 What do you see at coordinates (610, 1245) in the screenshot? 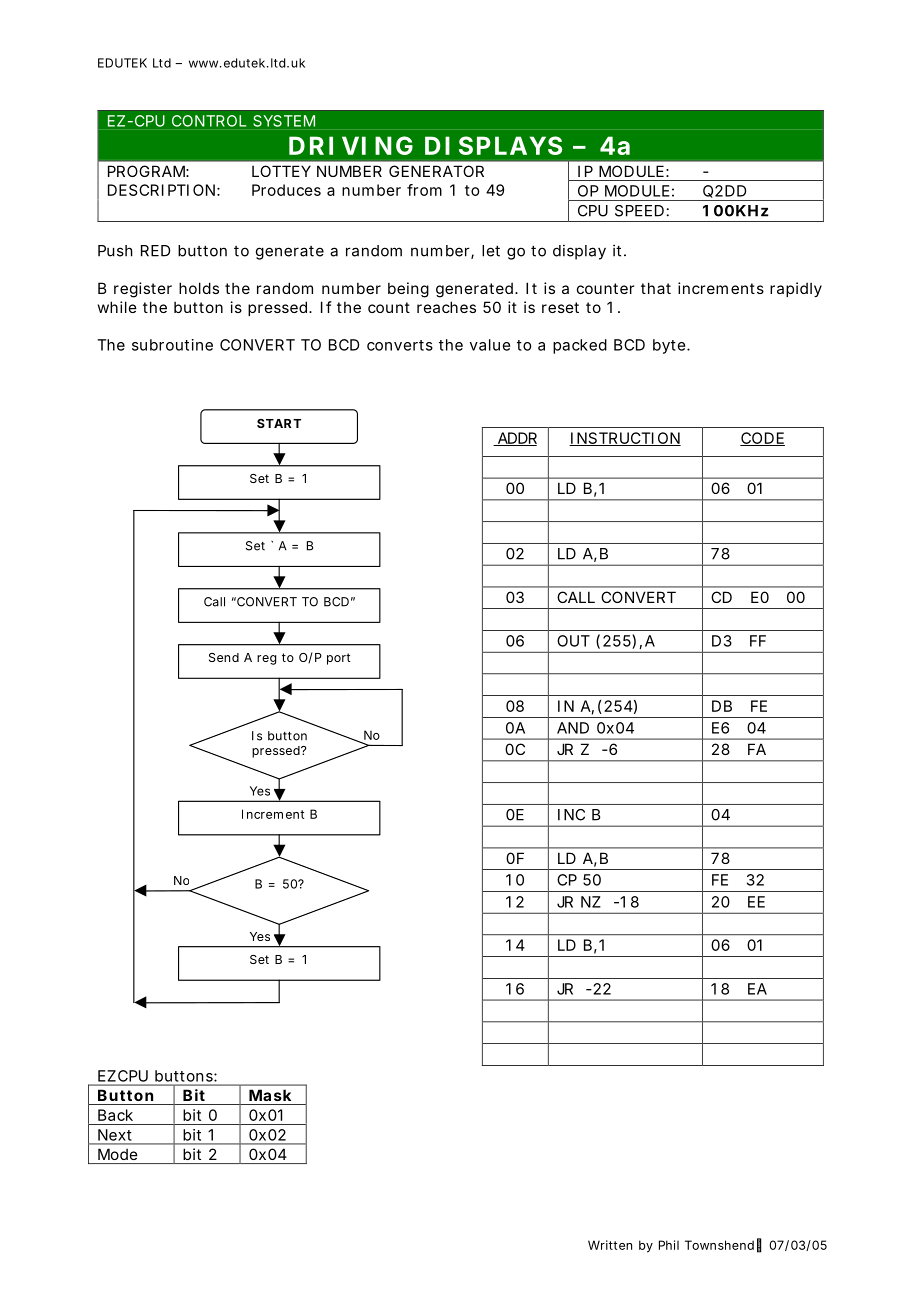
I see `Written` at bounding box center [610, 1245].
